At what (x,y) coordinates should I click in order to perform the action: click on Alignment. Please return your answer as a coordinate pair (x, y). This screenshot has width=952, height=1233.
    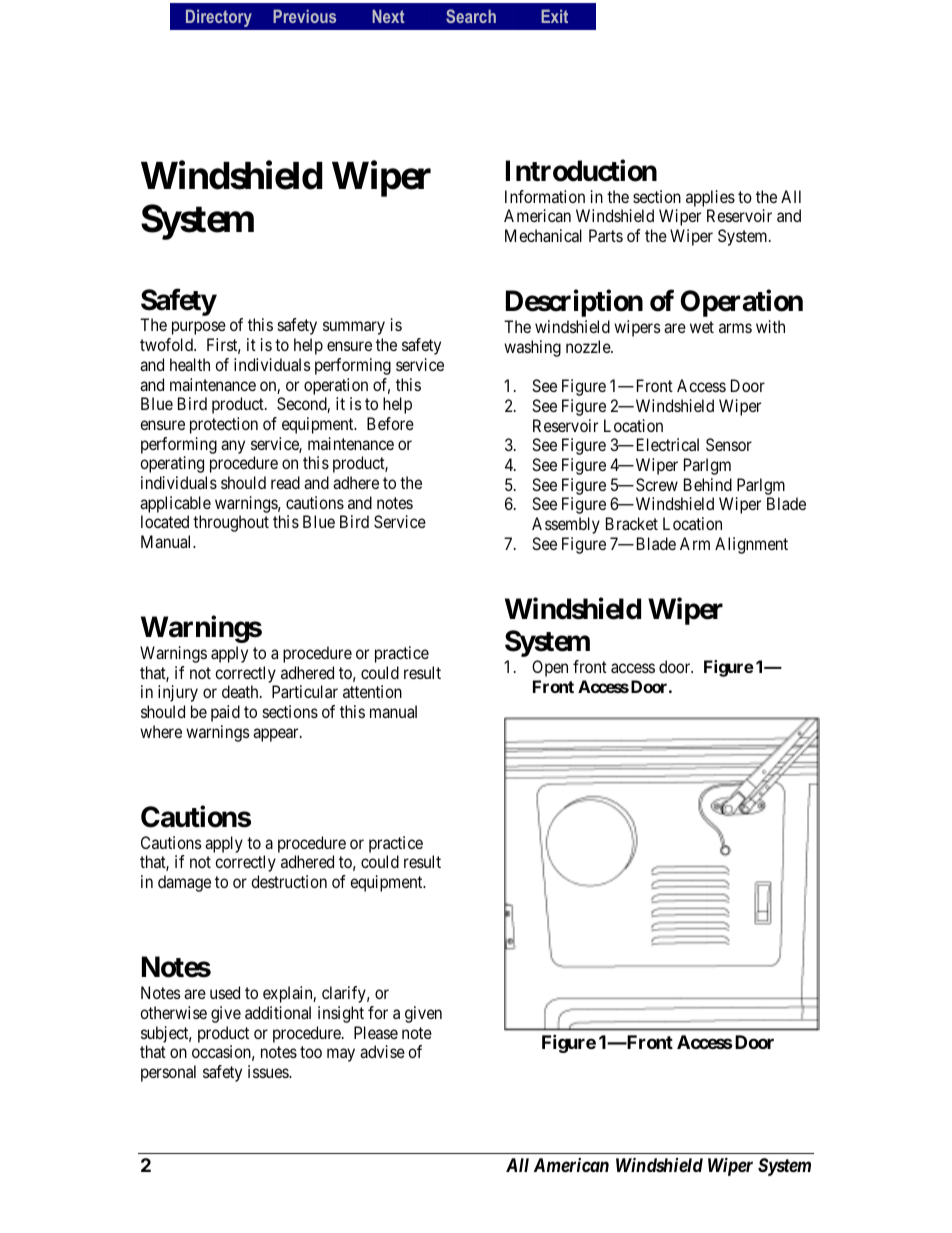
    Looking at the image, I should click on (751, 545).
